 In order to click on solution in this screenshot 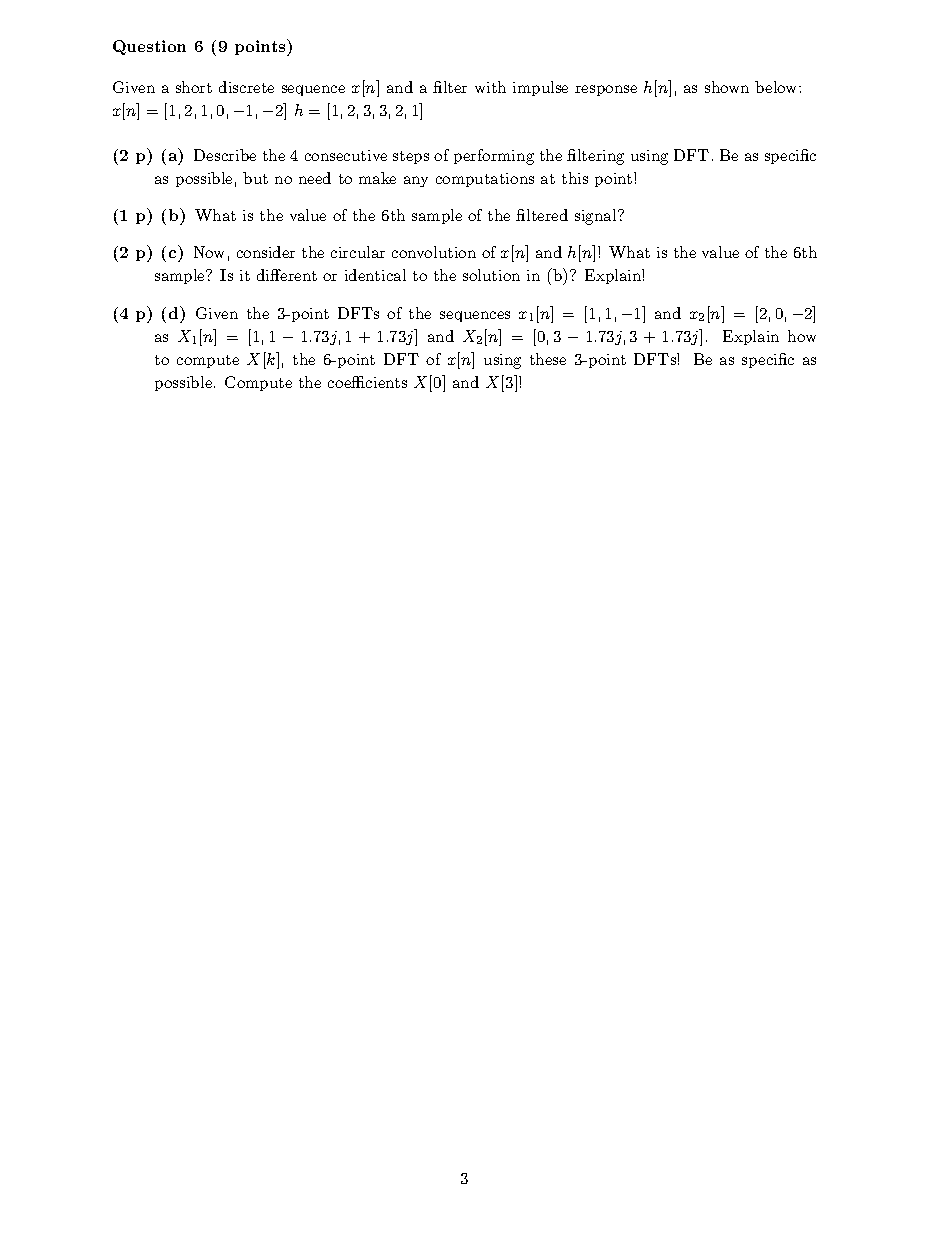, I will do `click(491, 275)`.
